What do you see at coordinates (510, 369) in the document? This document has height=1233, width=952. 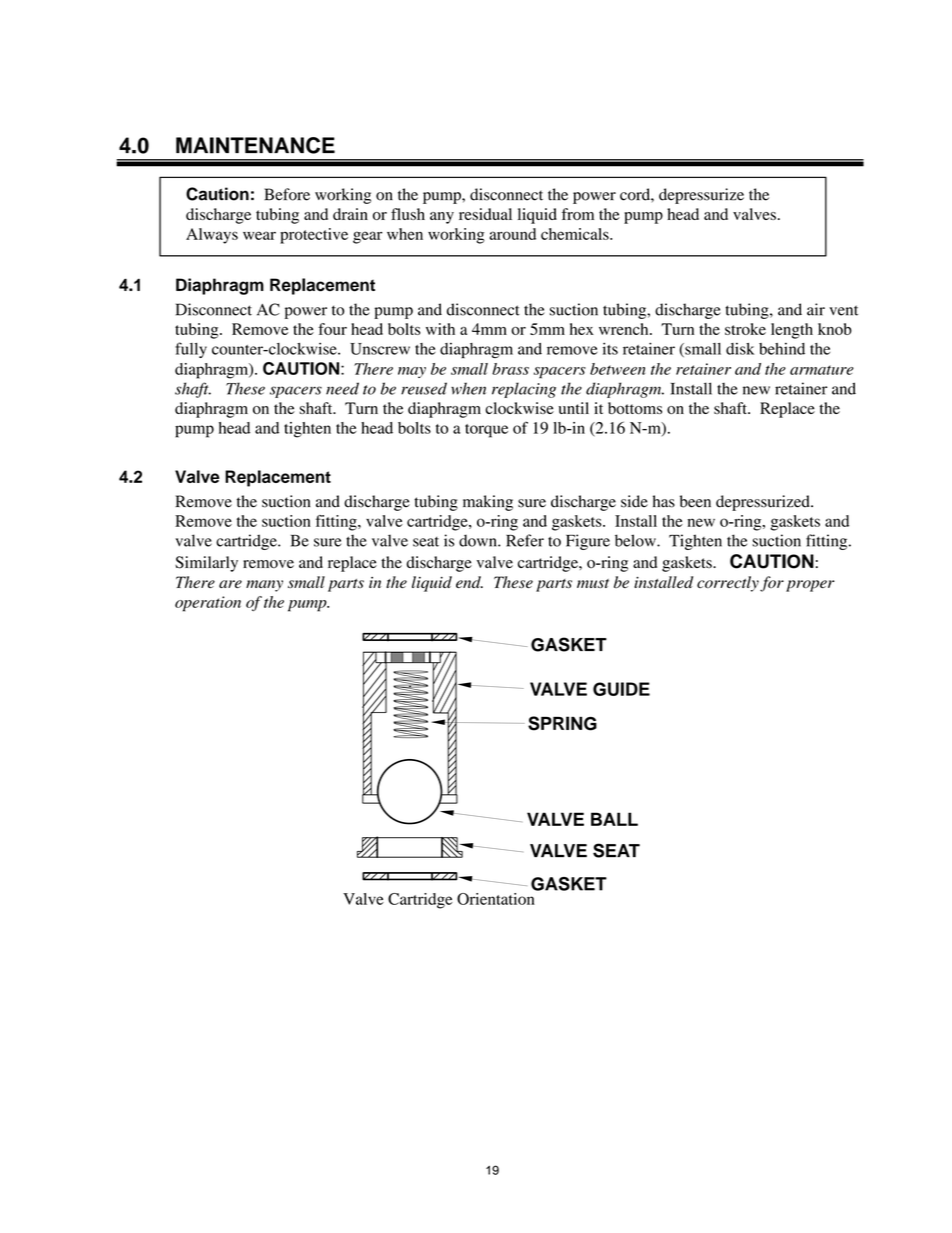 I see `brass` at bounding box center [510, 369].
